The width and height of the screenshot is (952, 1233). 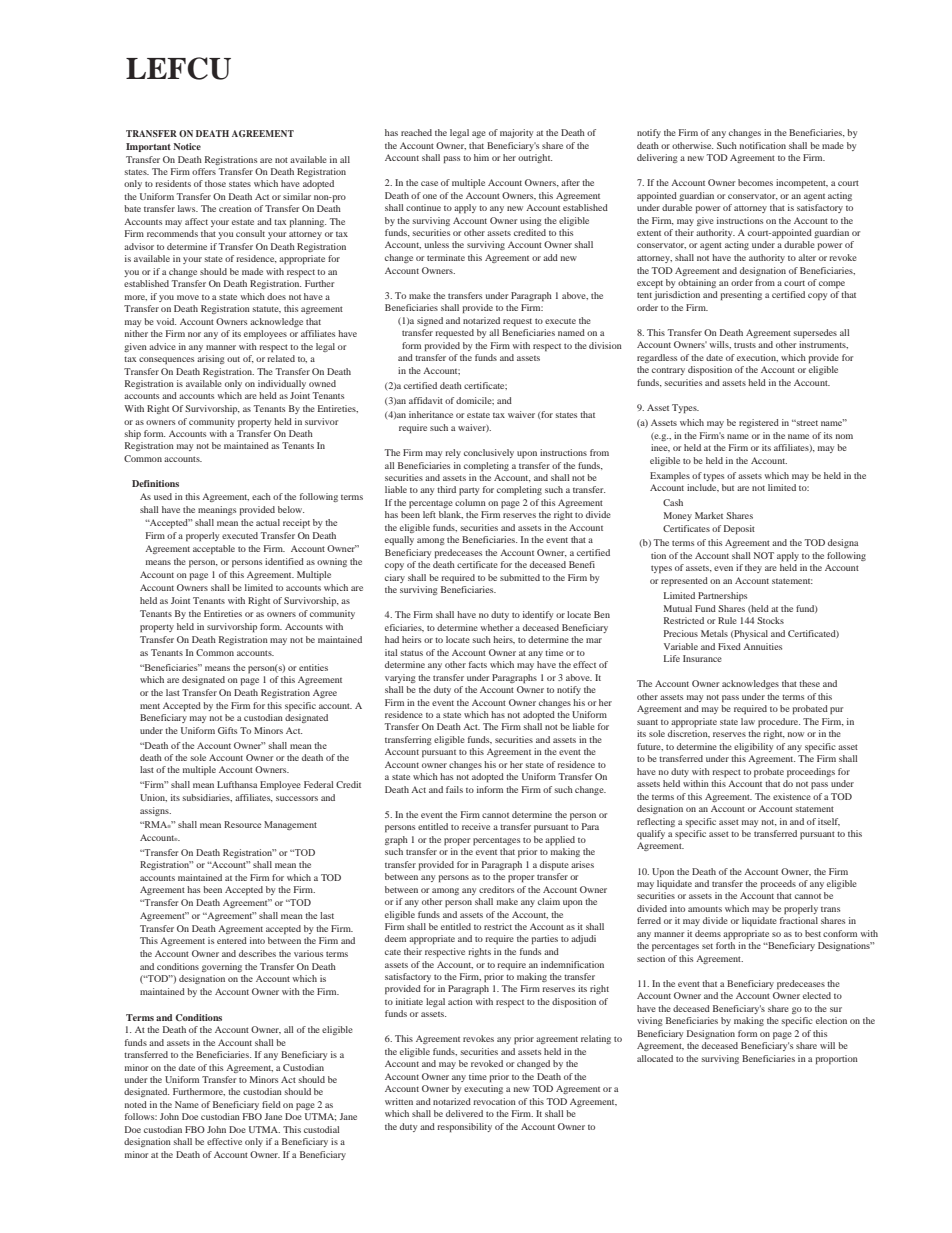 What do you see at coordinates (483, 1089) in the screenshot?
I see `executing` at bounding box center [483, 1089].
